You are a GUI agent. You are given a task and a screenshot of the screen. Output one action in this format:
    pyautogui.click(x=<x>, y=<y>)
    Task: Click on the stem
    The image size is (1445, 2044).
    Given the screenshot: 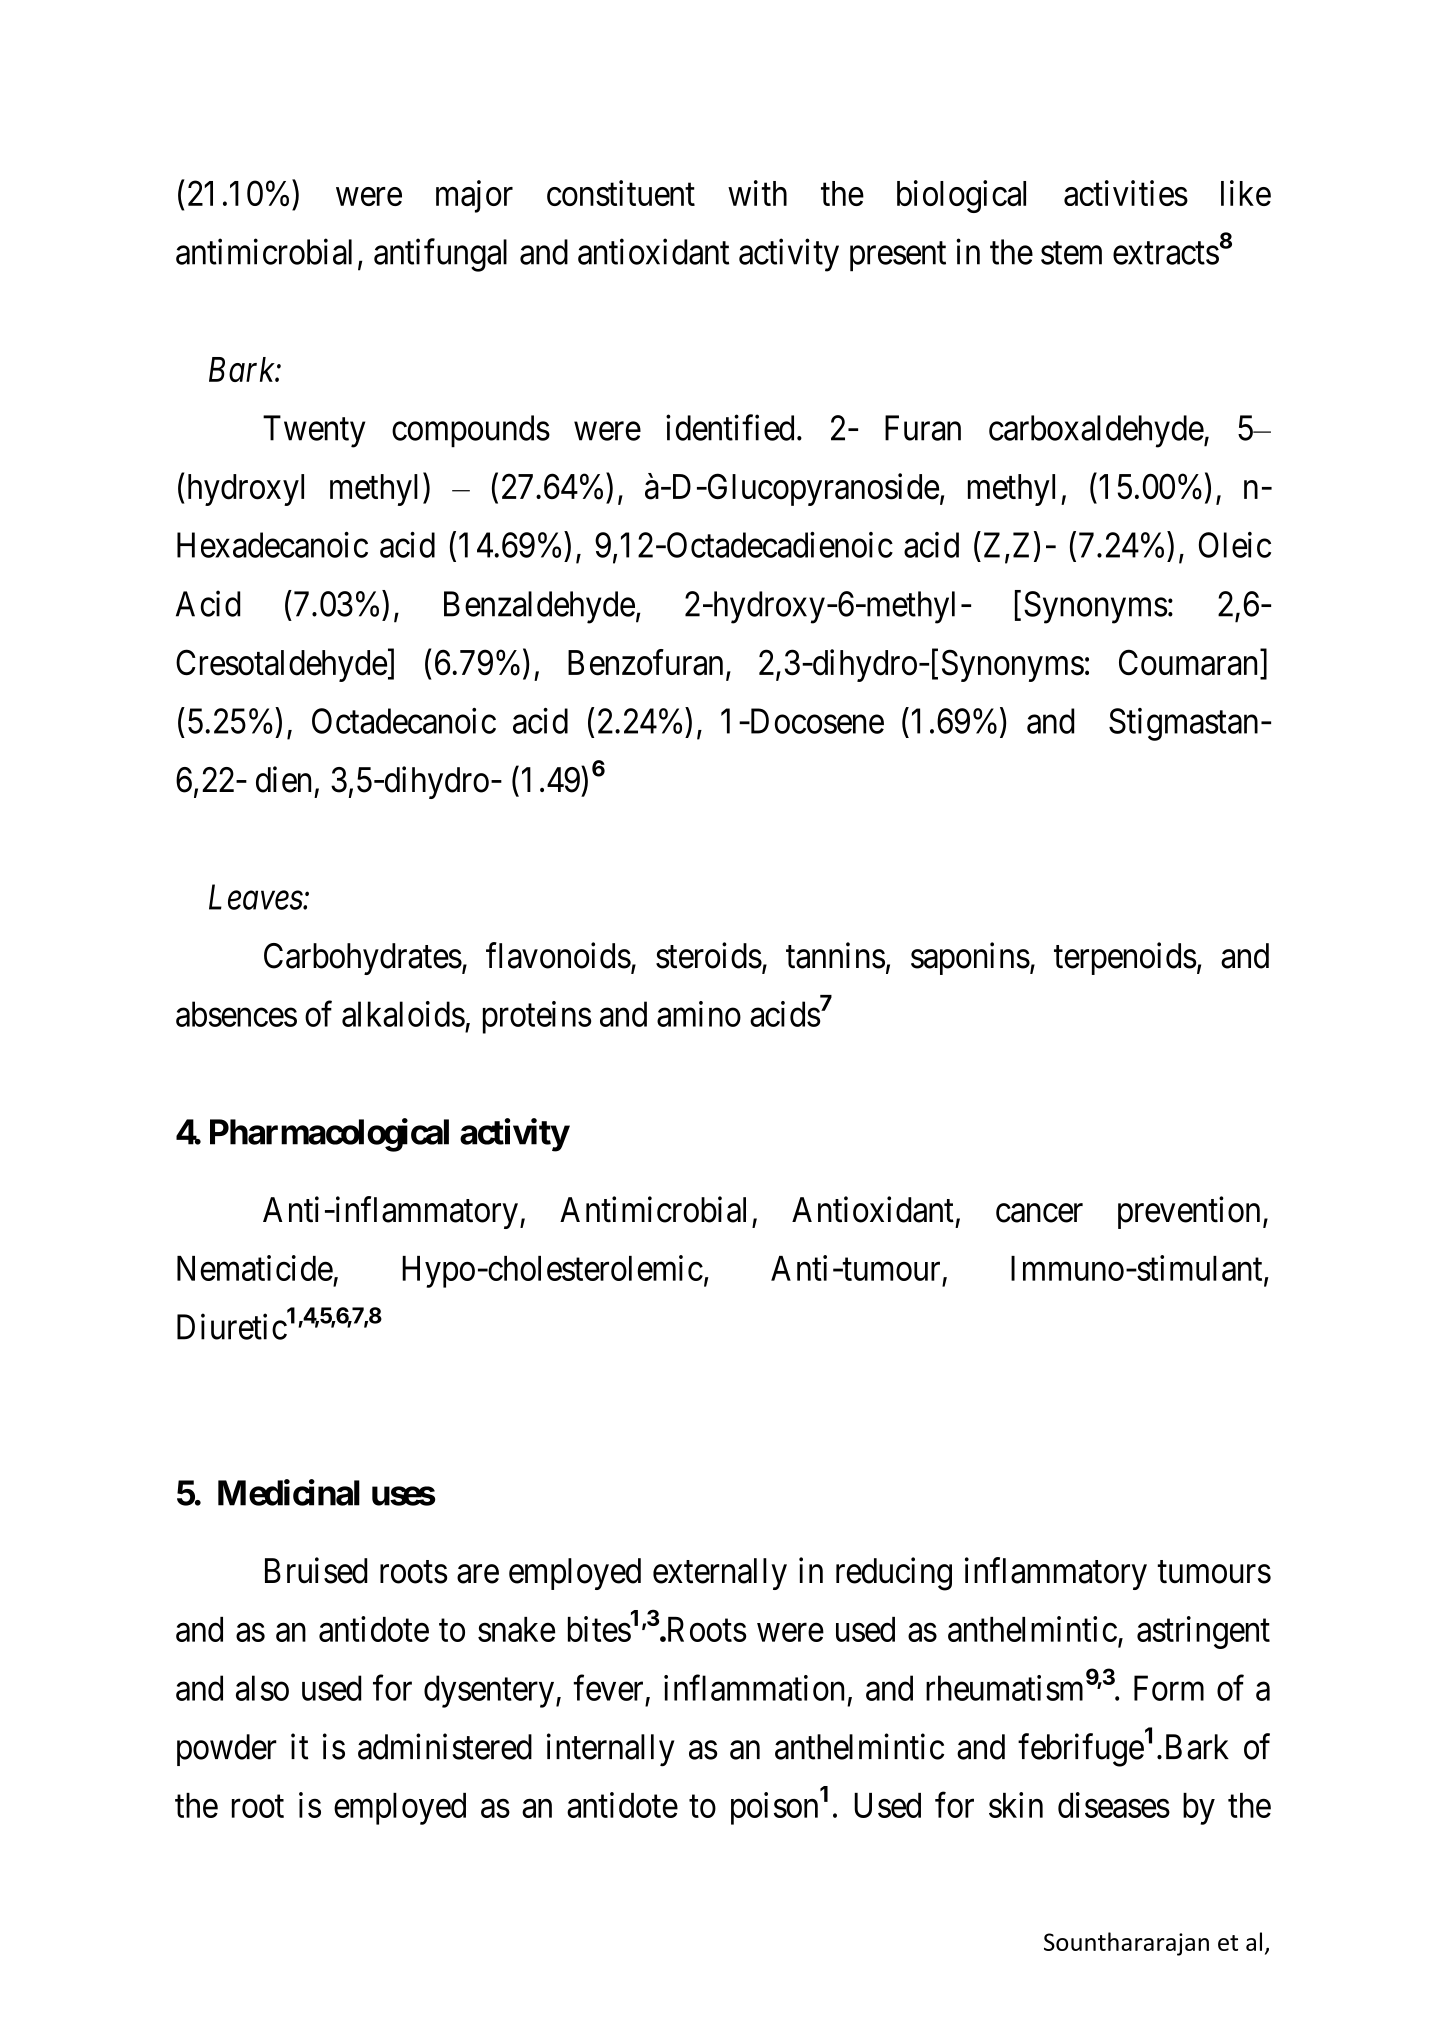 What is the action you would take?
    pyautogui.click(x=1071, y=253)
